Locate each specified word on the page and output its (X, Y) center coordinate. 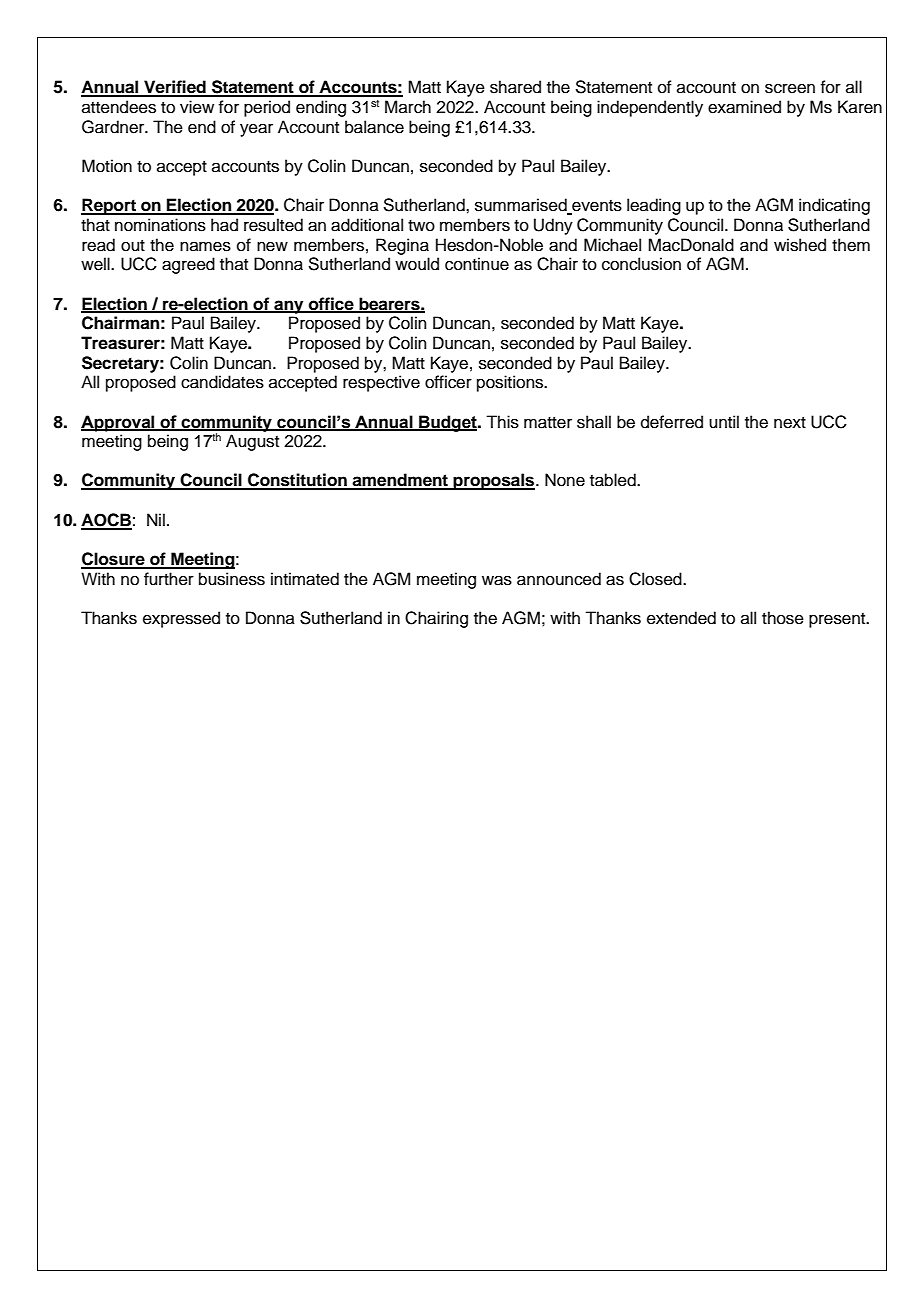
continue (477, 264)
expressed (181, 619)
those (783, 618)
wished (800, 245)
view (197, 107)
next (790, 423)
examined (744, 107)
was (497, 580)
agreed (188, 265)
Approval (119, 423)
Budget (448, 423)
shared (515, 87)
